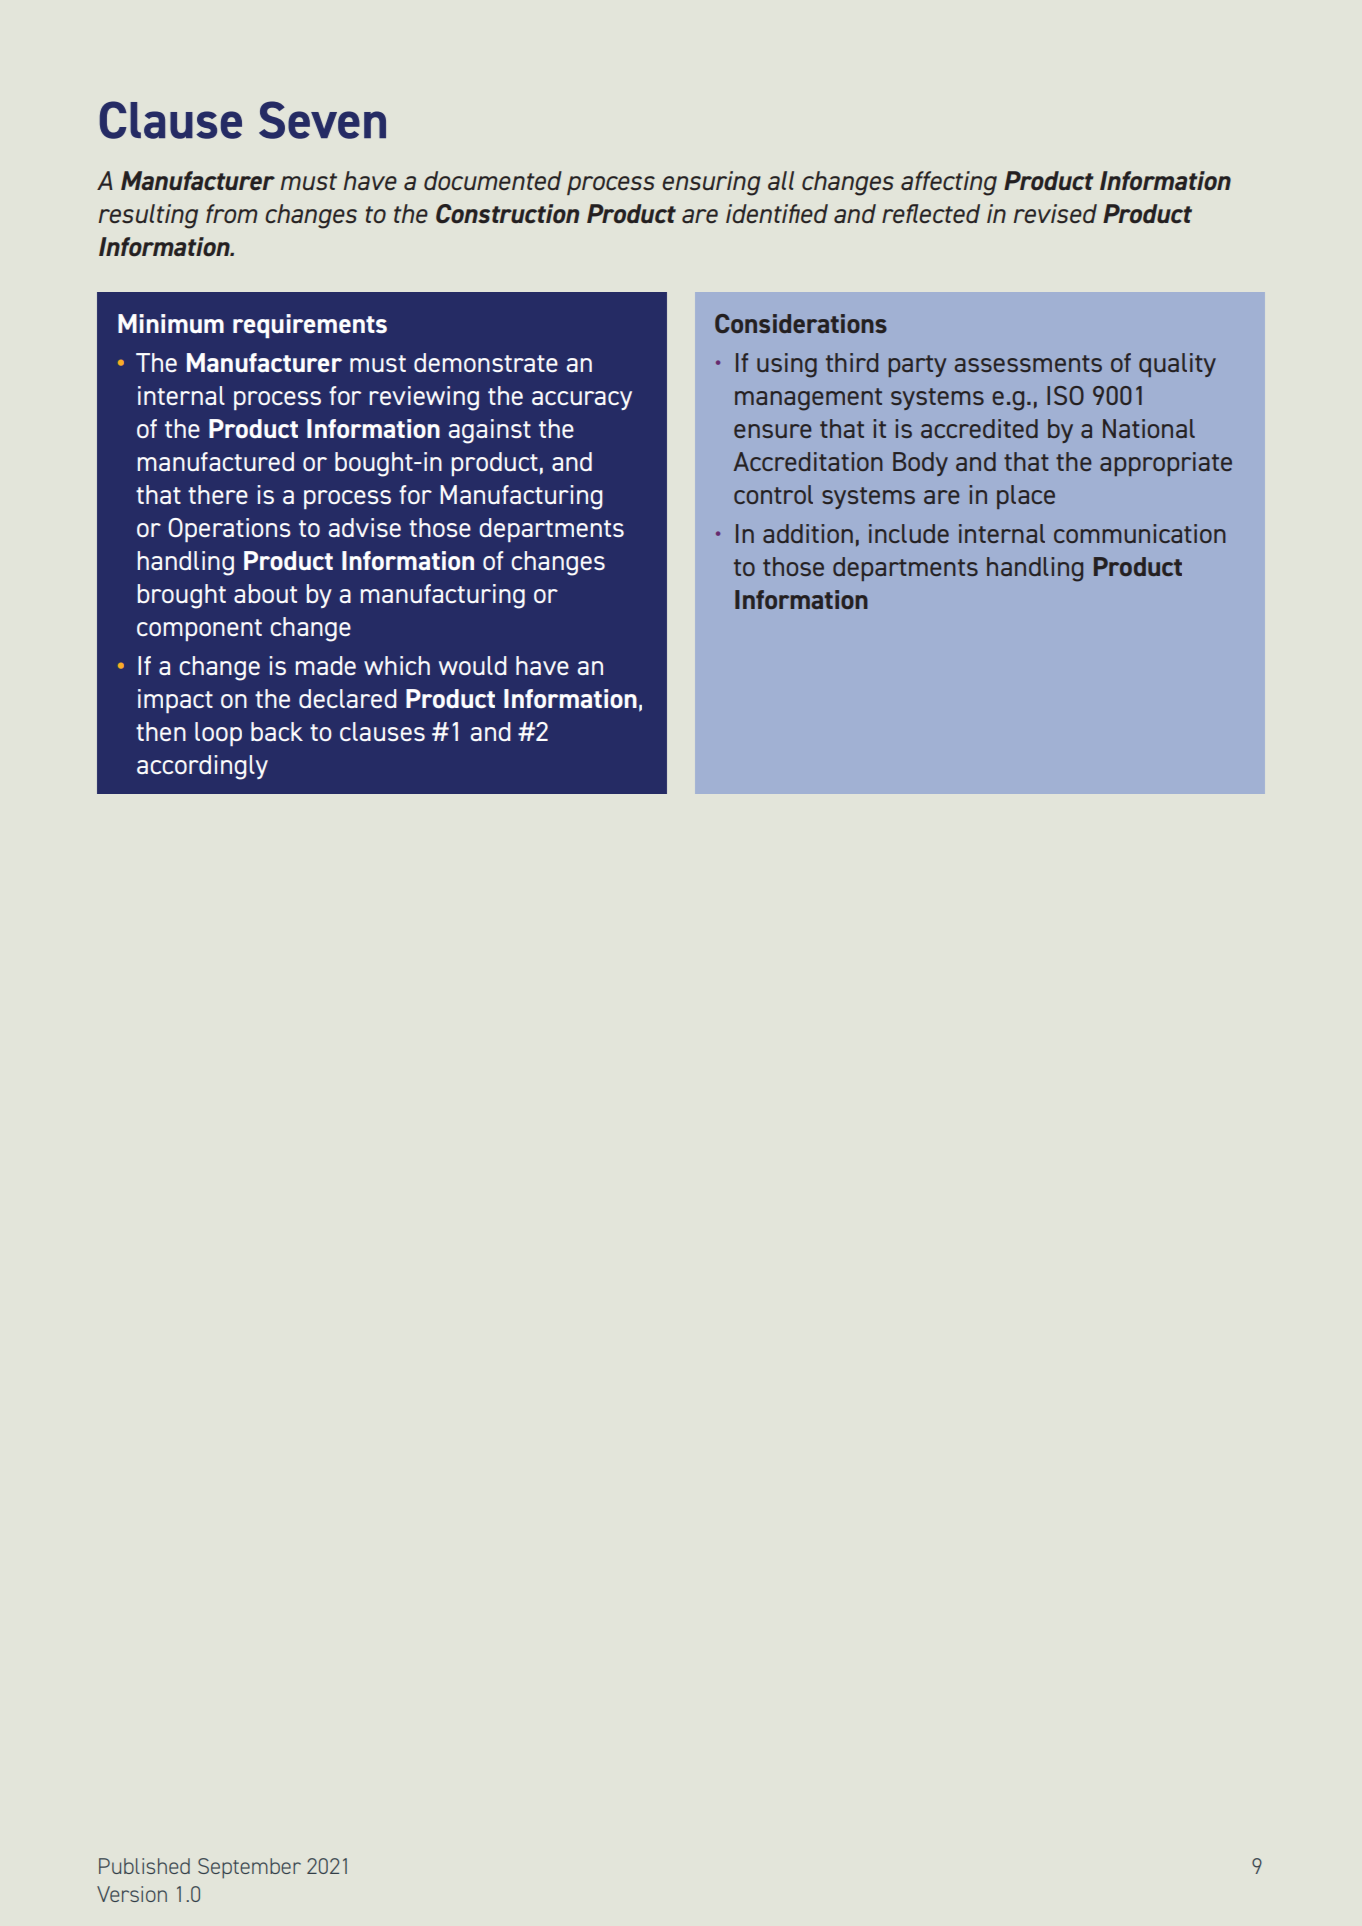  I want to click on from, so click(231, 213).
